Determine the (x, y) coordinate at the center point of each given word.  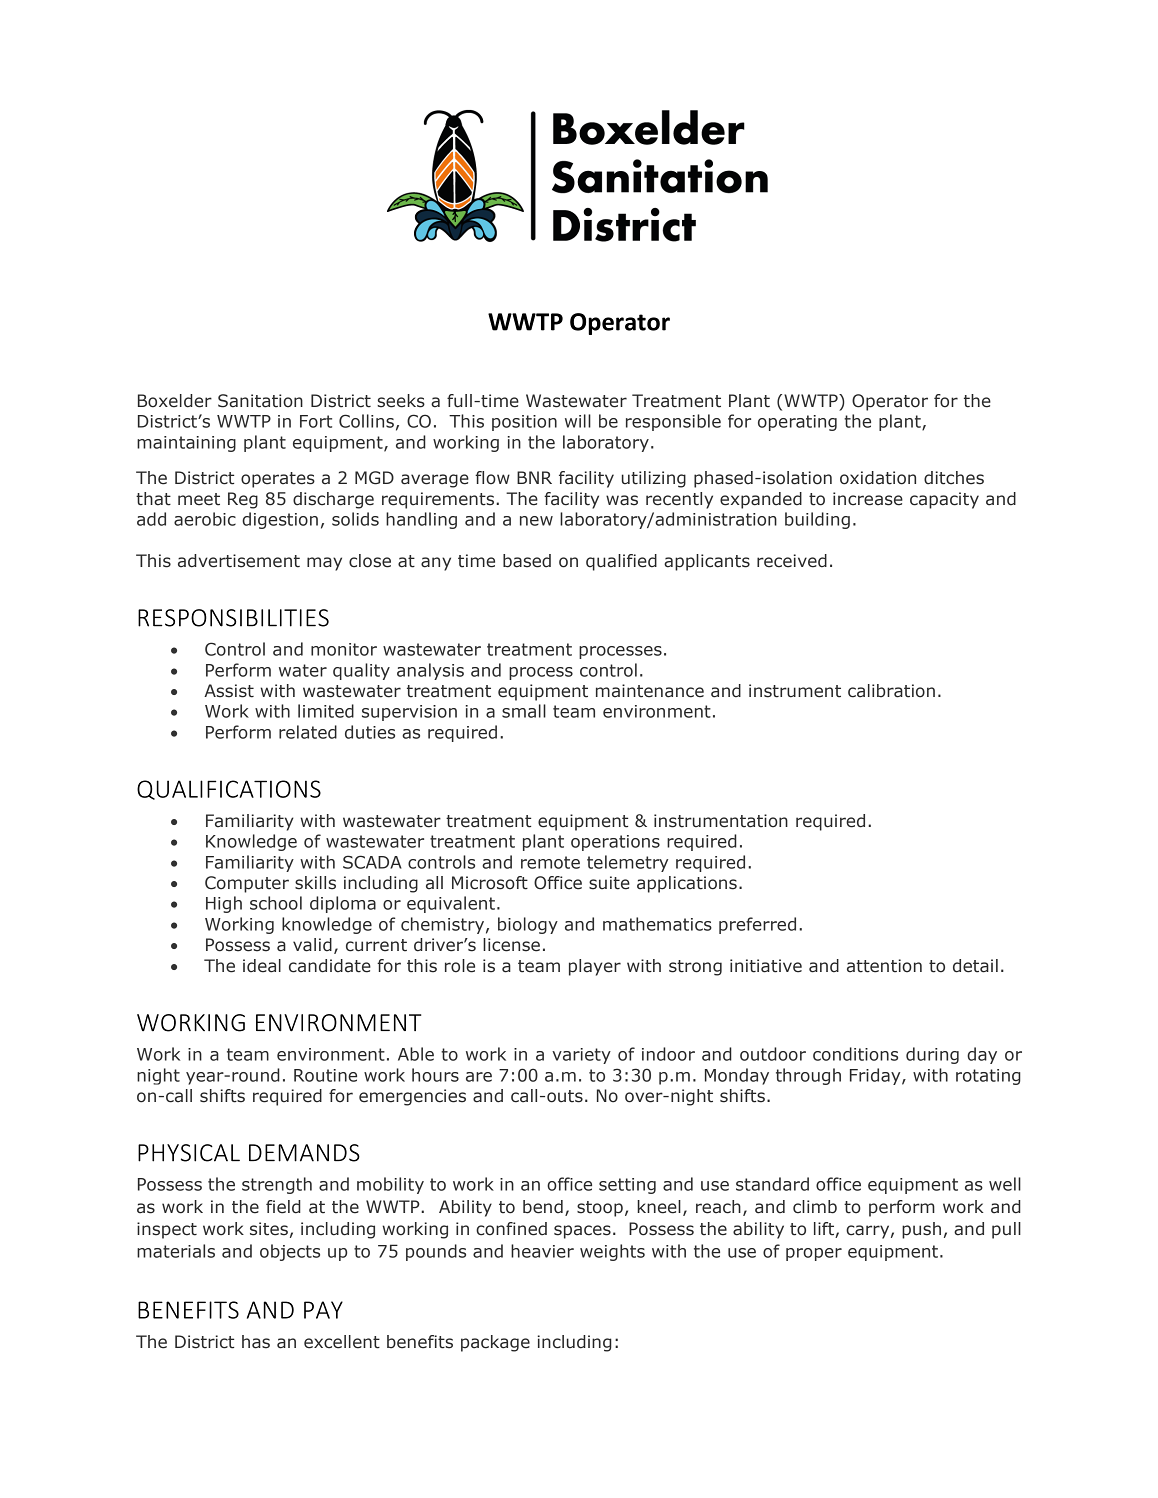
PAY (323, 1310)
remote (550, 862)
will (578, 421)
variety (581, 1056)
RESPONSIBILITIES (233, 618)
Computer (247, 884)
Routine (325, 1075)
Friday (876, 1076)
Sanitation (260, 401)
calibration (891, 691)
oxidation (878, 478)
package (495, 1343)
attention (884, 966)
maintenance (650, 691)
